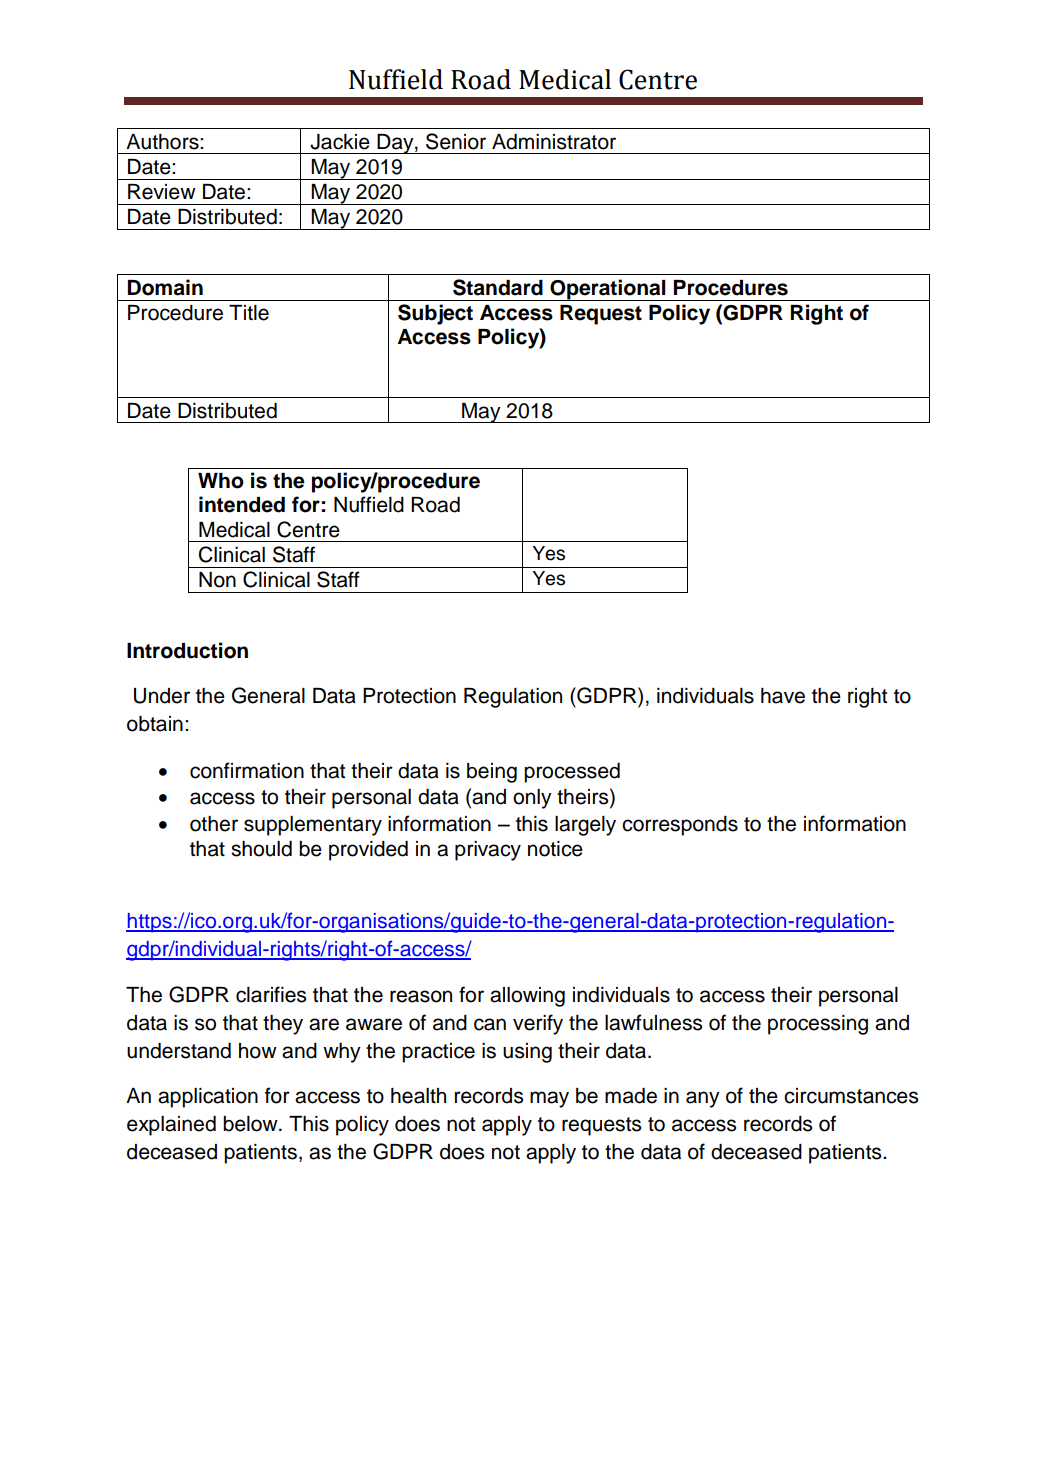  I want to click on Review, so click(162, 192).
